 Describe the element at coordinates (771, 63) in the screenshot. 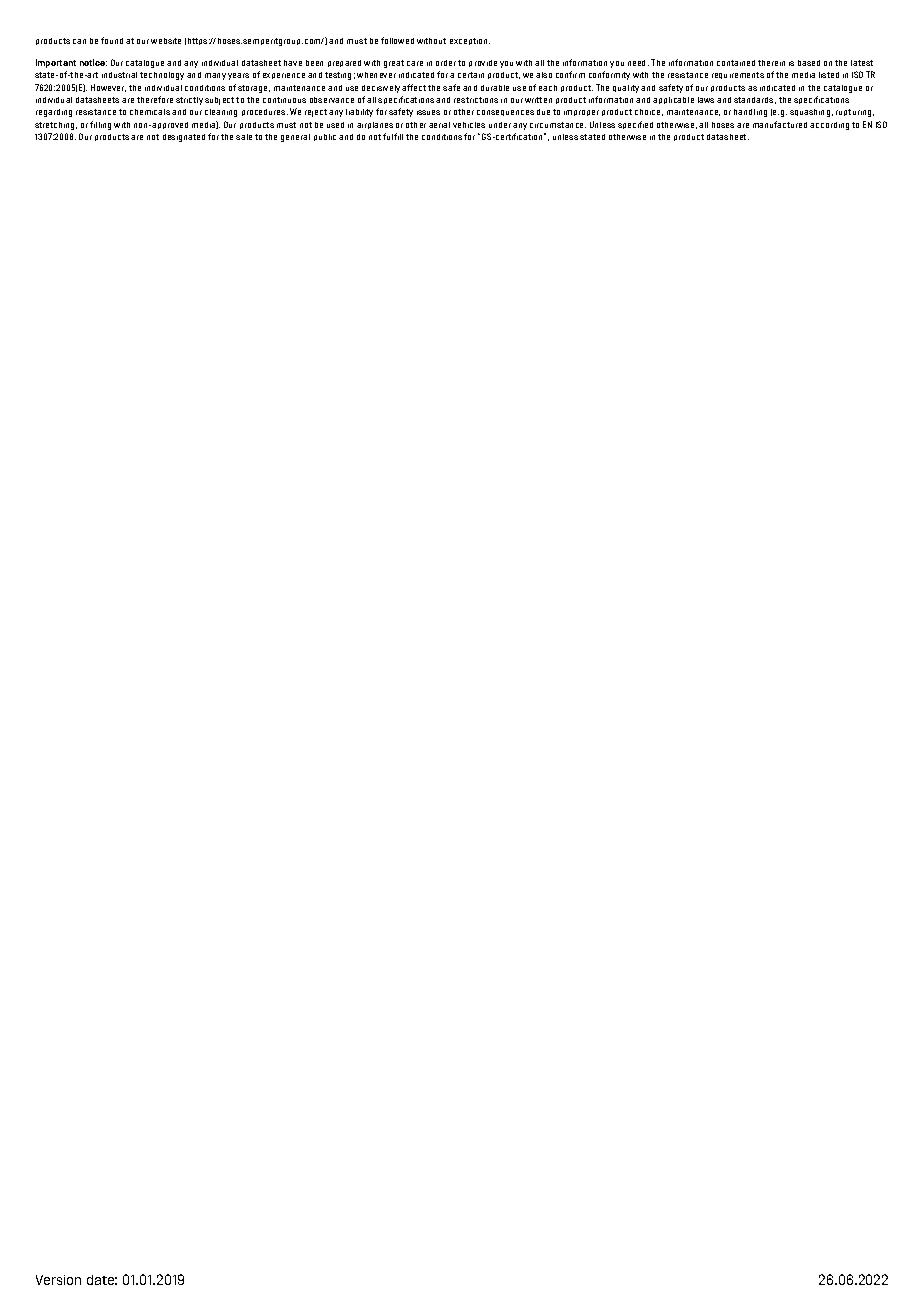

I see `therein` at that location.
